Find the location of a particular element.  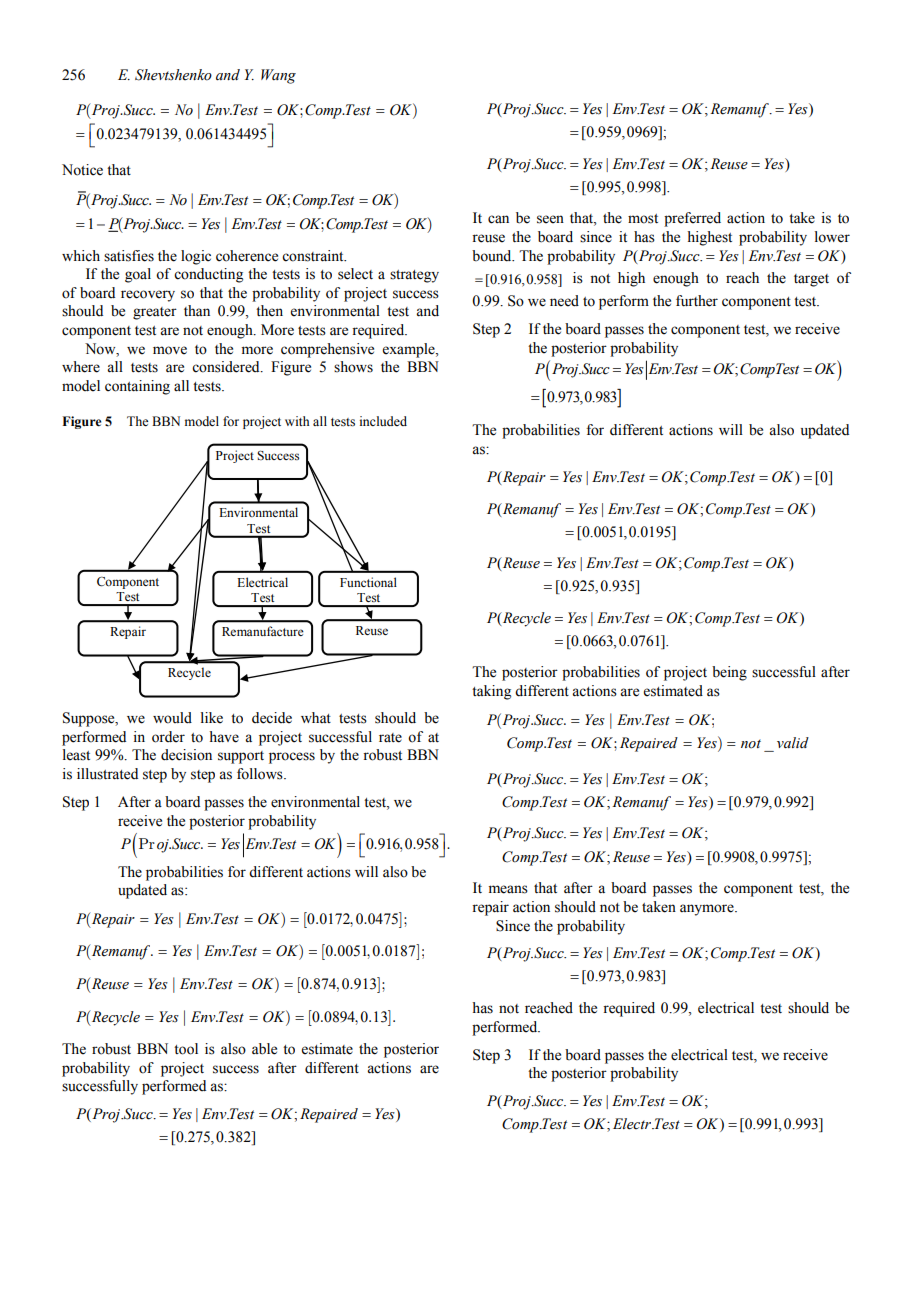

can is located at coordinates (498, 219).
